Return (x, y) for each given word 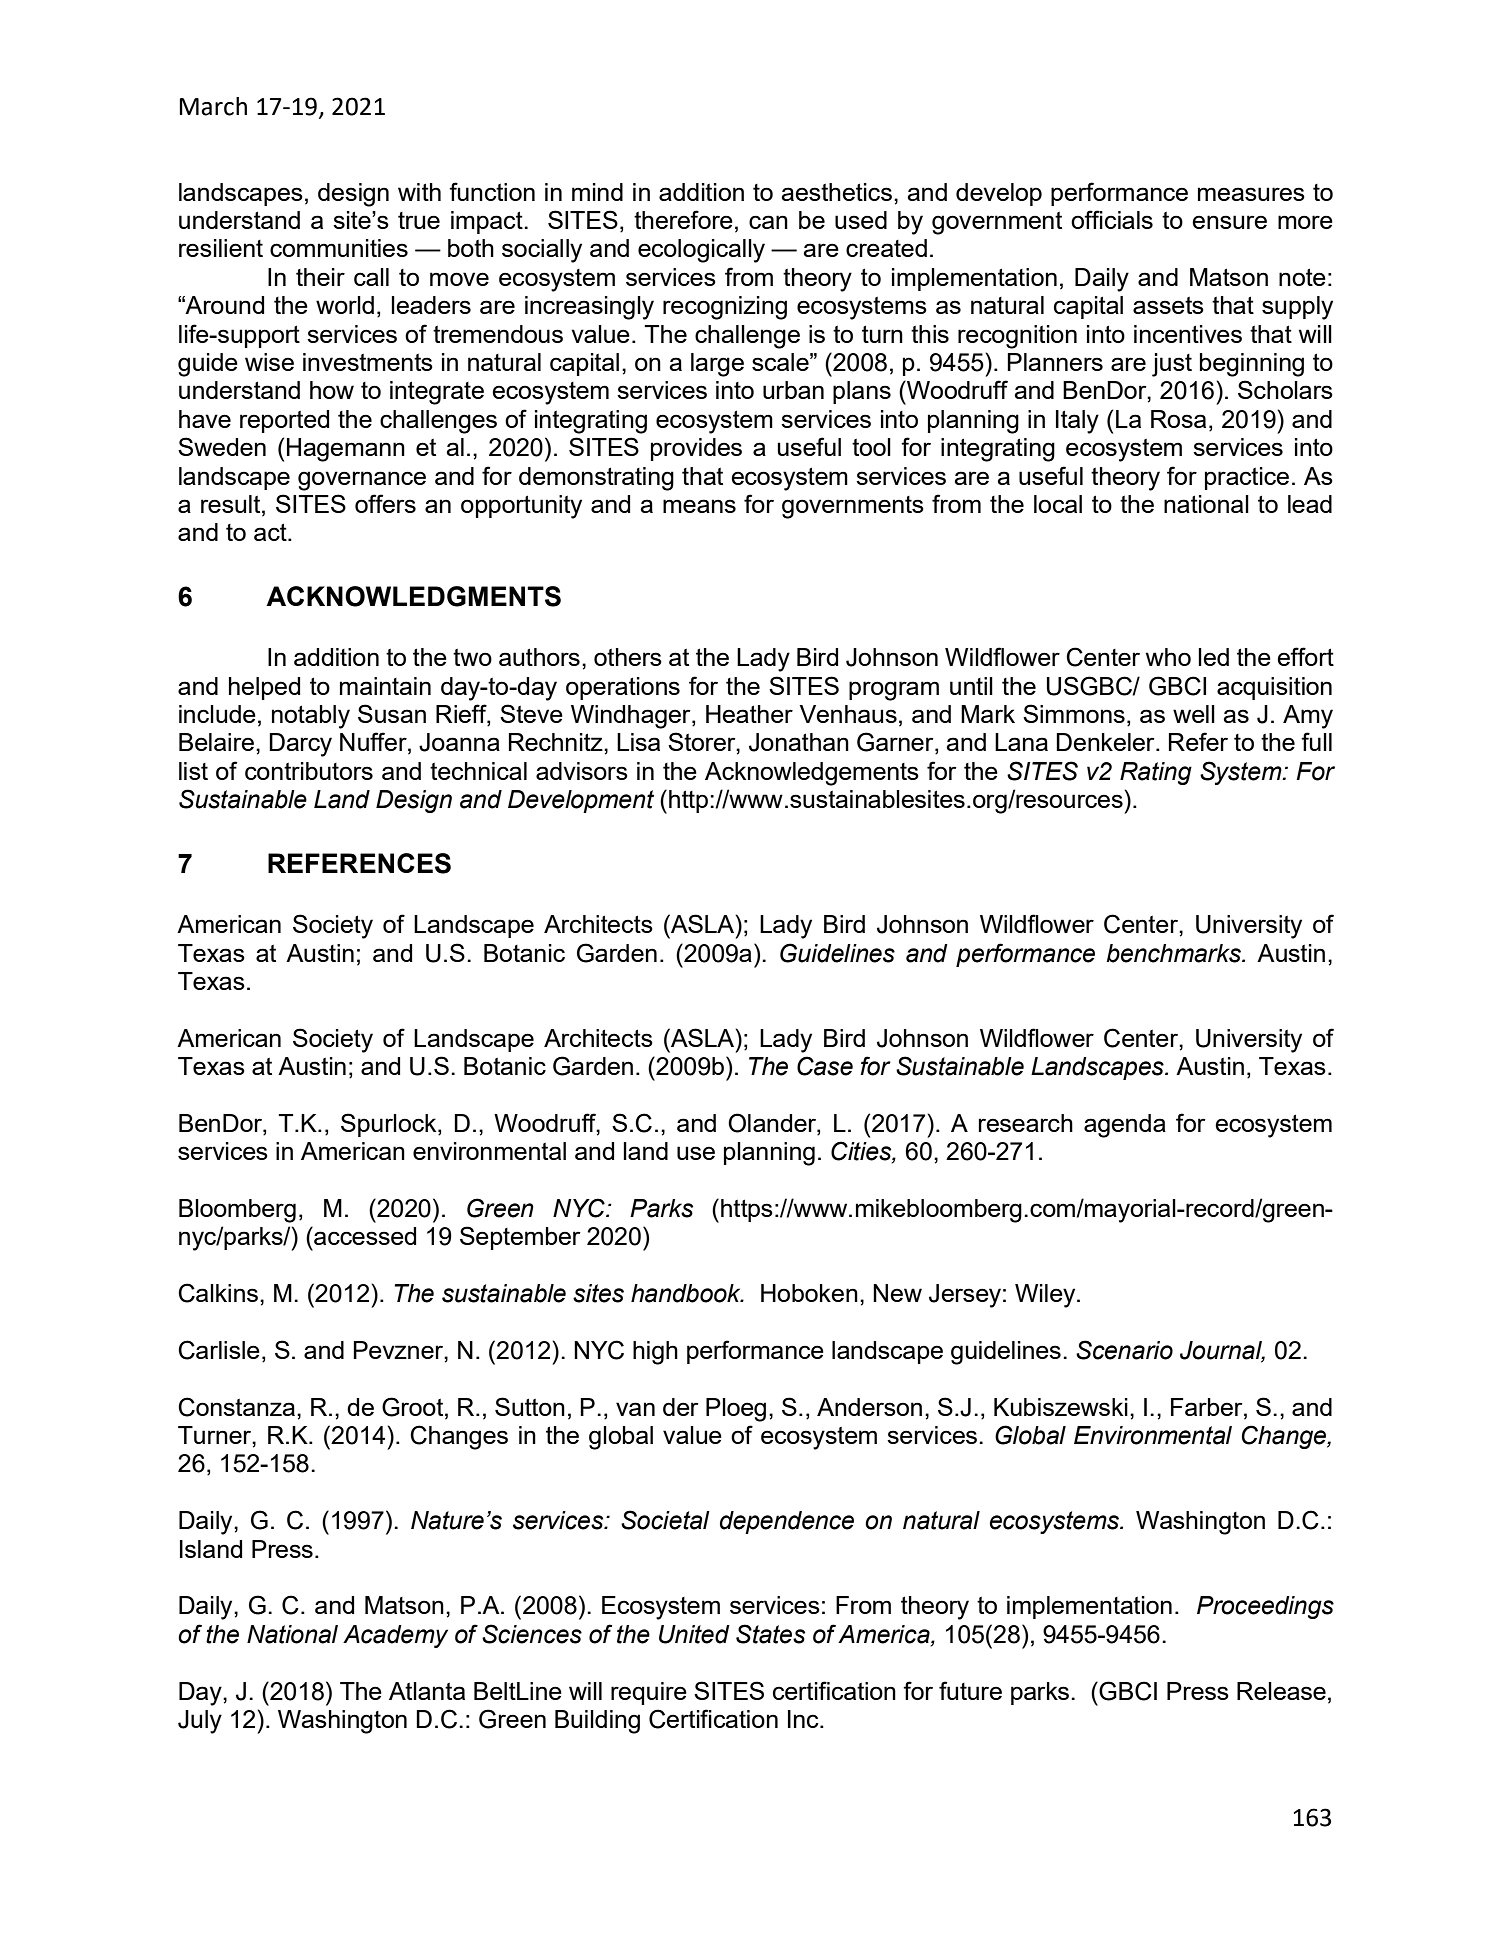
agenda (1125, 1126)
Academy (395, 1636)
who (1168, 657)
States (770, 1634)
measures (1251, 194)
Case (825, 1066)
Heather (749, 714)
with (419, 192)
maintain (385, 686)
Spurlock (390, 1125)
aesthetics (836, 192)
